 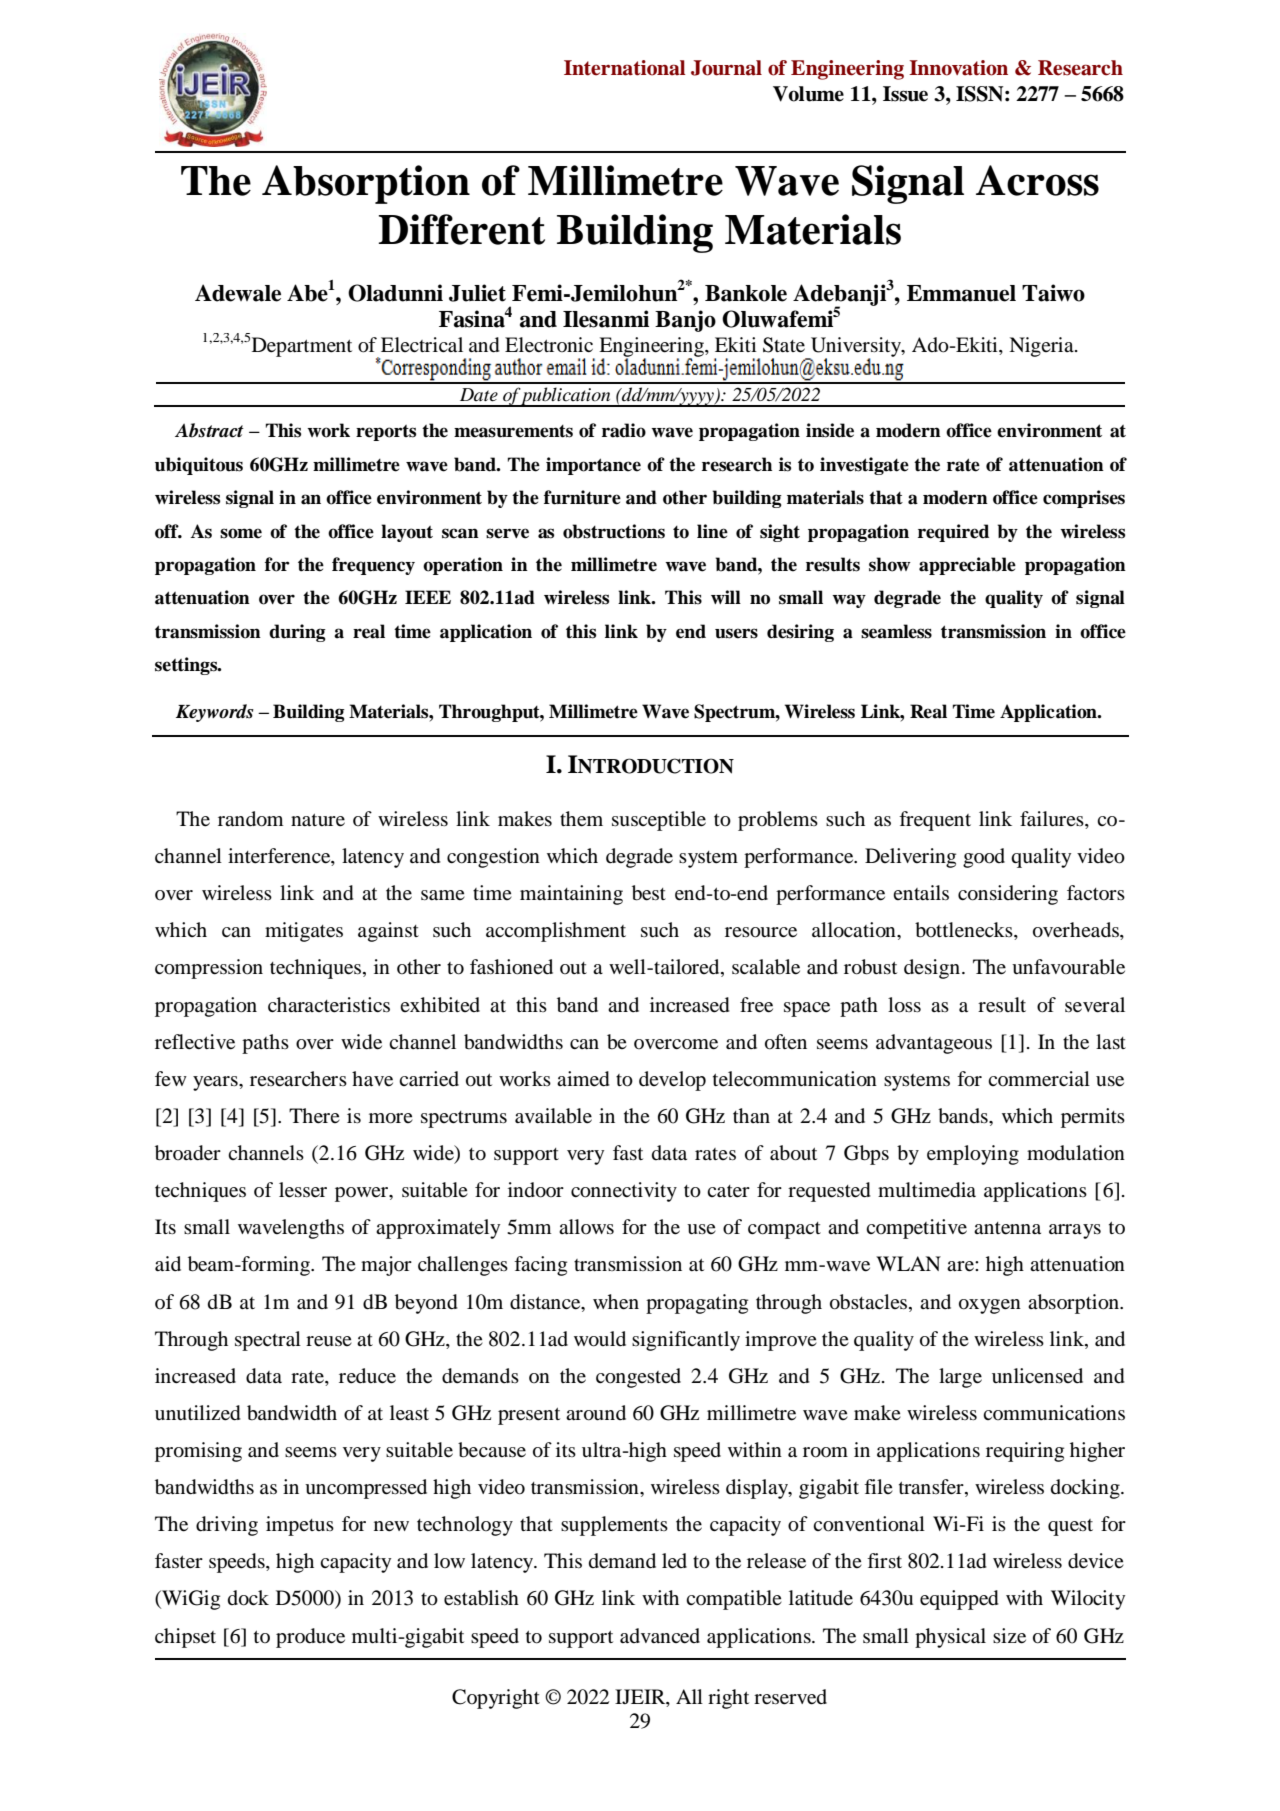 What do you see at coordinates (958, 68) in the screenshot?
I see `Innovation` at bounding box center [958, 68].
